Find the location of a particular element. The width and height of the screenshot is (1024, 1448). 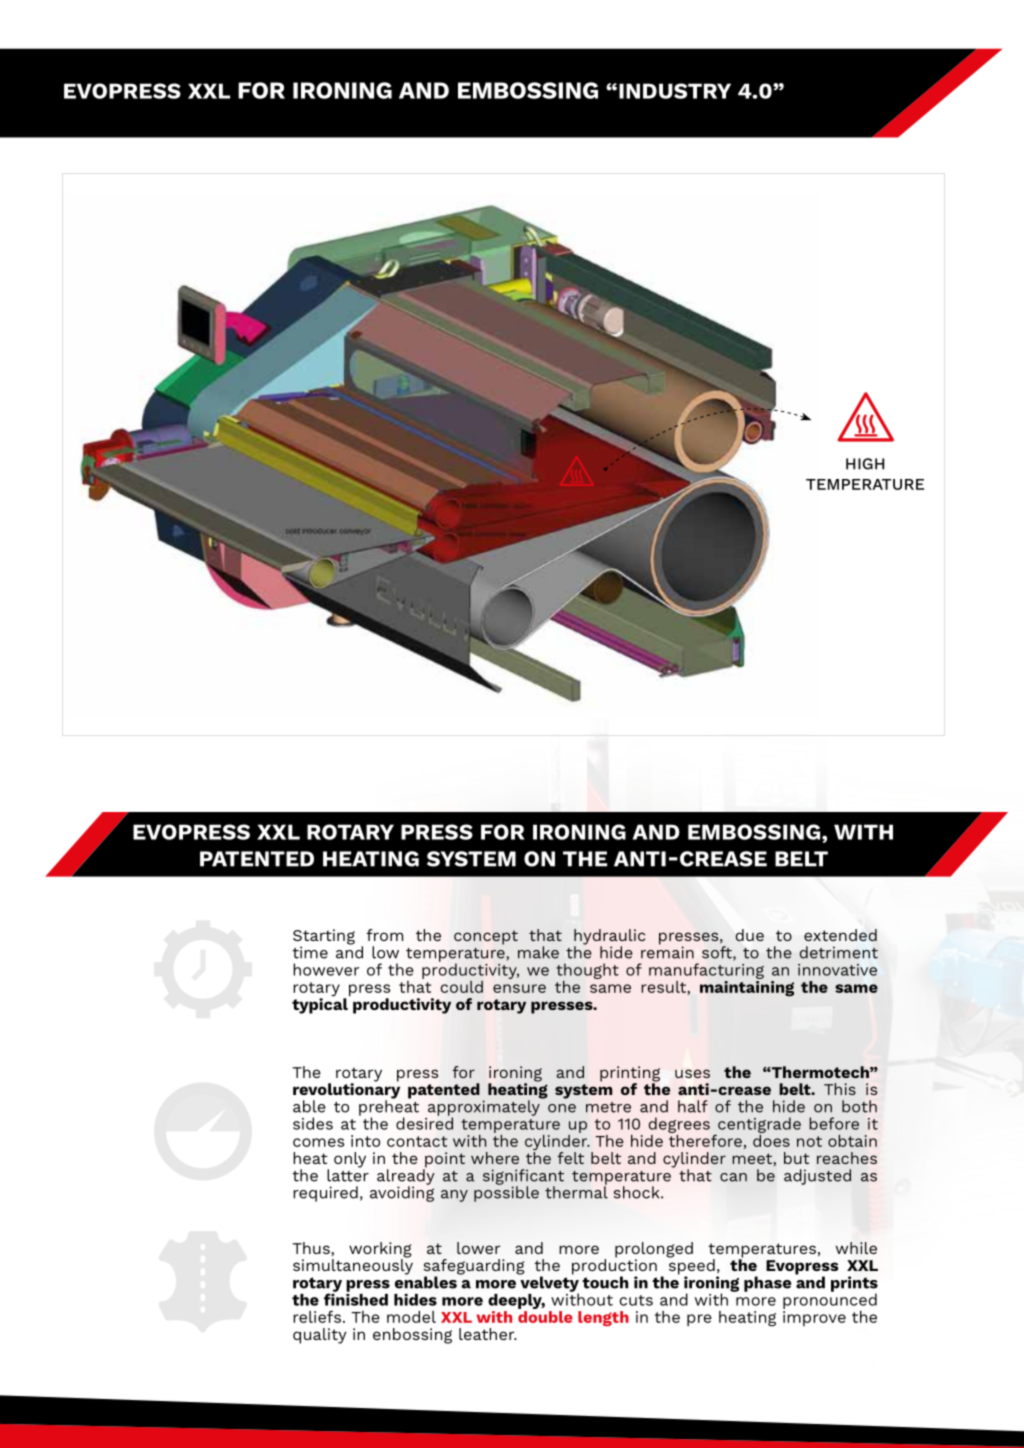

detriment is located at coordinates (838, 952).
